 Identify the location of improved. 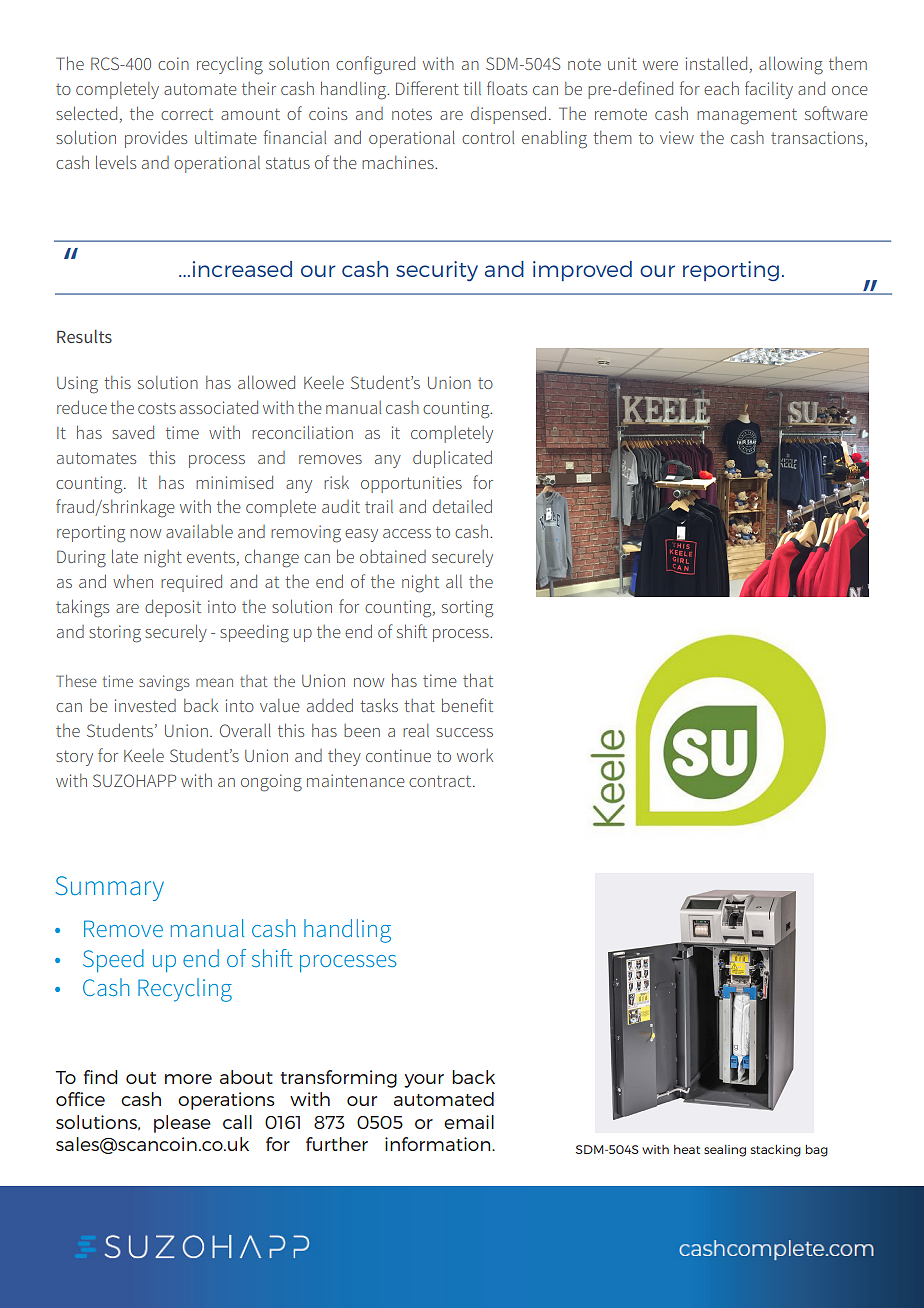
(582, 271).
